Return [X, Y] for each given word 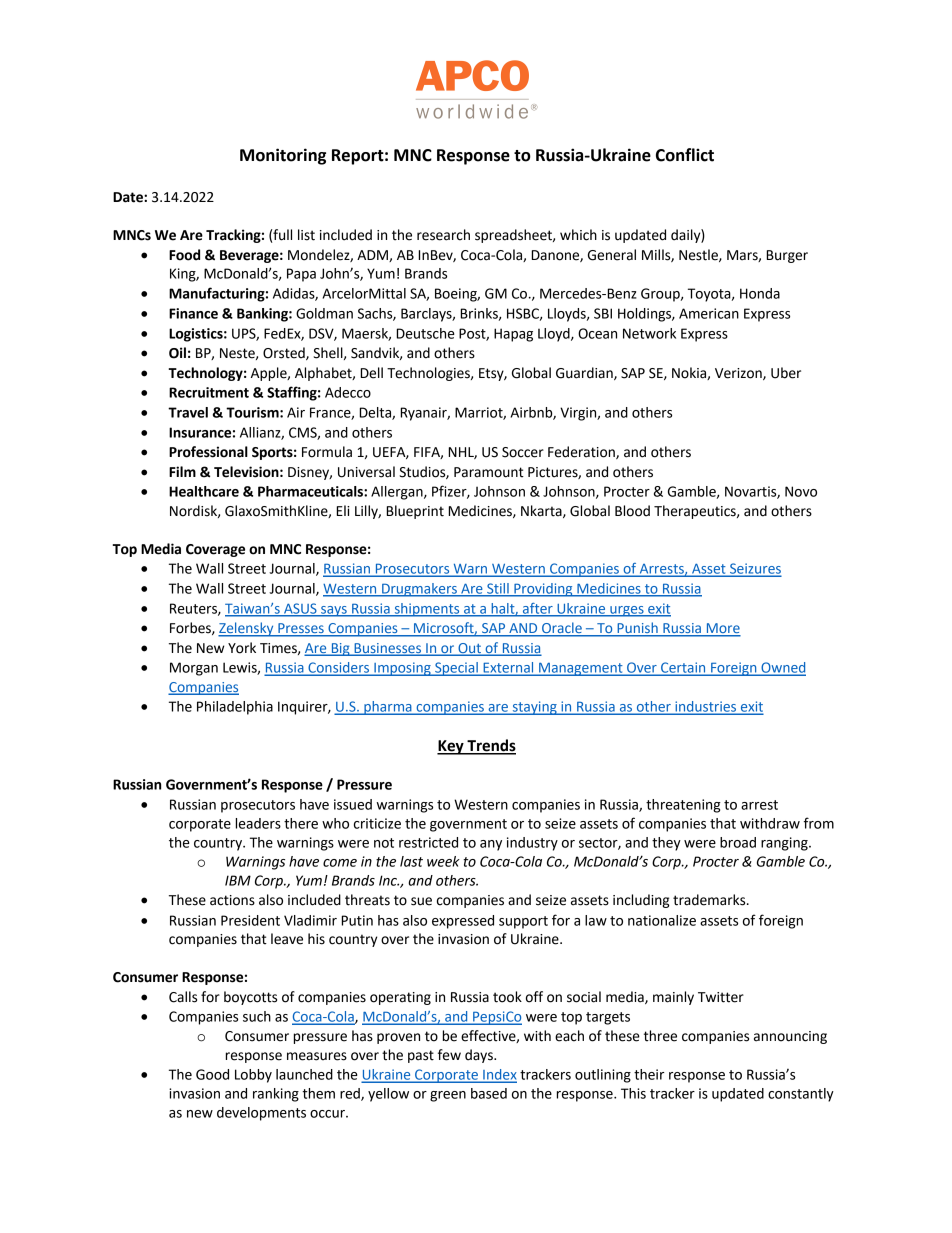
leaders [258, 823]
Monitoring [283, 156]
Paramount [489, 472]
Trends [490, 746]
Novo [801, 491]
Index [499, 1075]
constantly [801, 1095]
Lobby [253, 1076]
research [443, 235]
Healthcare [204, 491]
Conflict [685, 155]
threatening [683, 806]
